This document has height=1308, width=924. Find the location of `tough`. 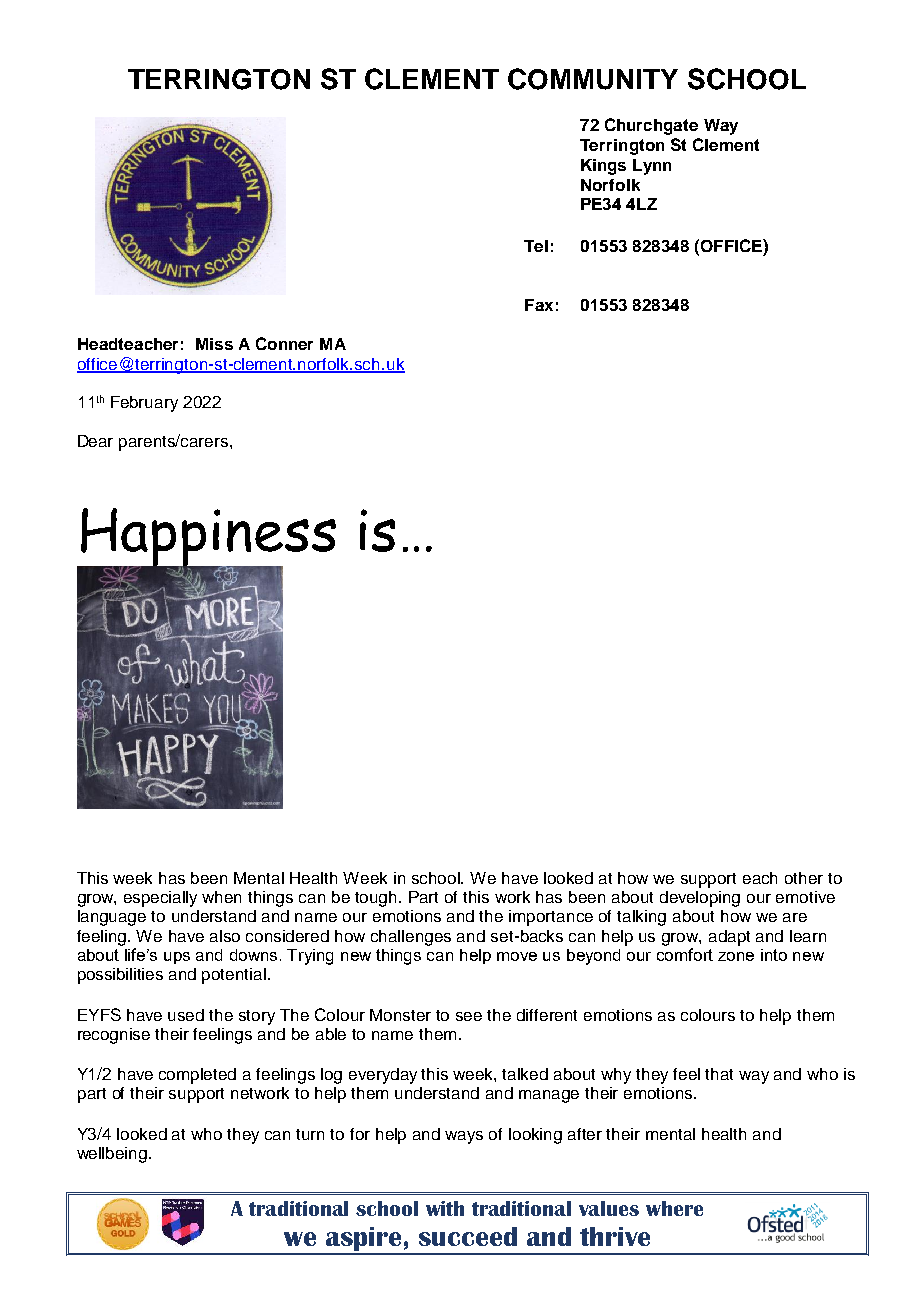

tough is located at coordinates (377, 899).
